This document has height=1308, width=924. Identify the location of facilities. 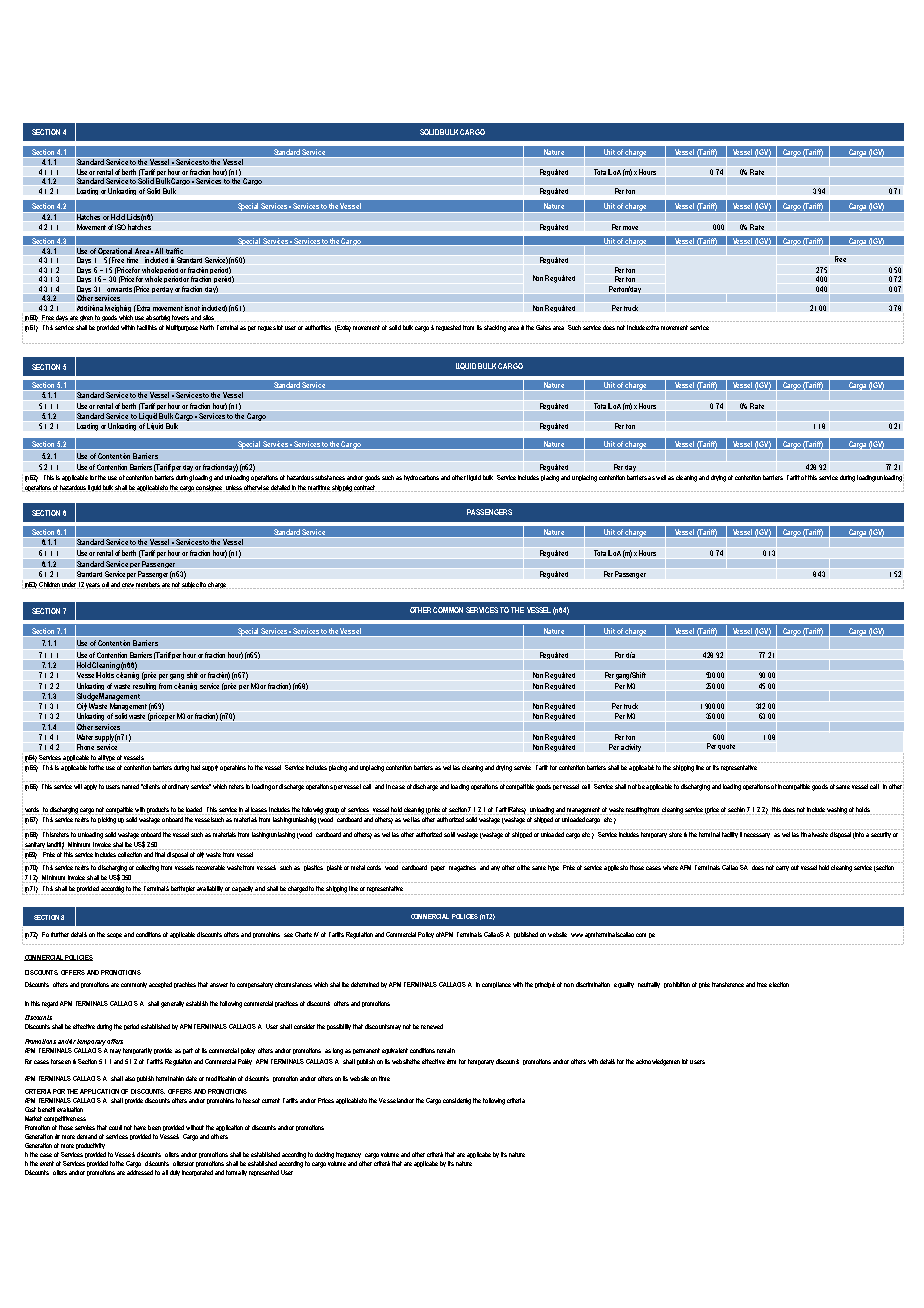
(147, 327).
